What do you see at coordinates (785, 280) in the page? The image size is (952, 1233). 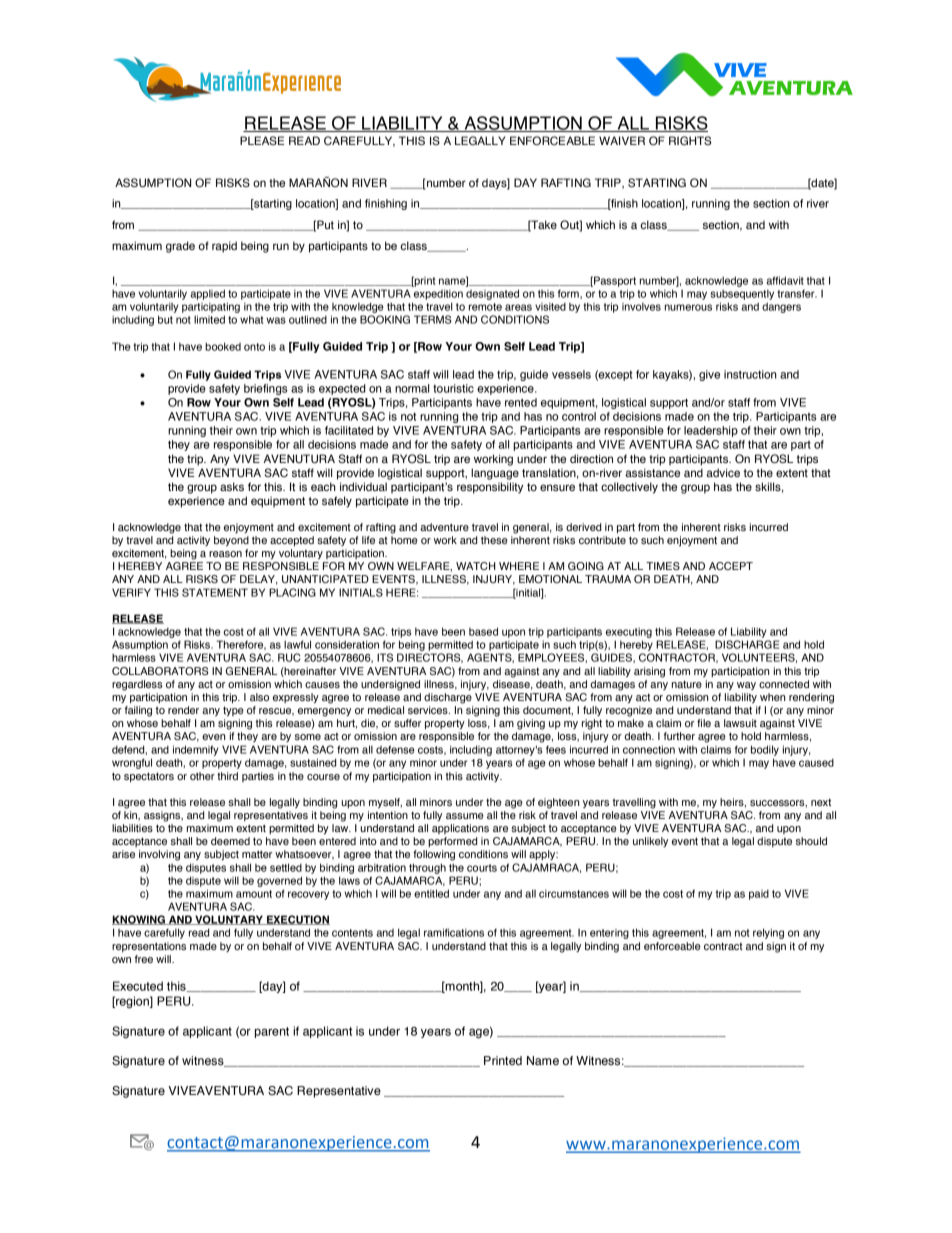 I see `affidavit` at bounding box center [785, 280].
